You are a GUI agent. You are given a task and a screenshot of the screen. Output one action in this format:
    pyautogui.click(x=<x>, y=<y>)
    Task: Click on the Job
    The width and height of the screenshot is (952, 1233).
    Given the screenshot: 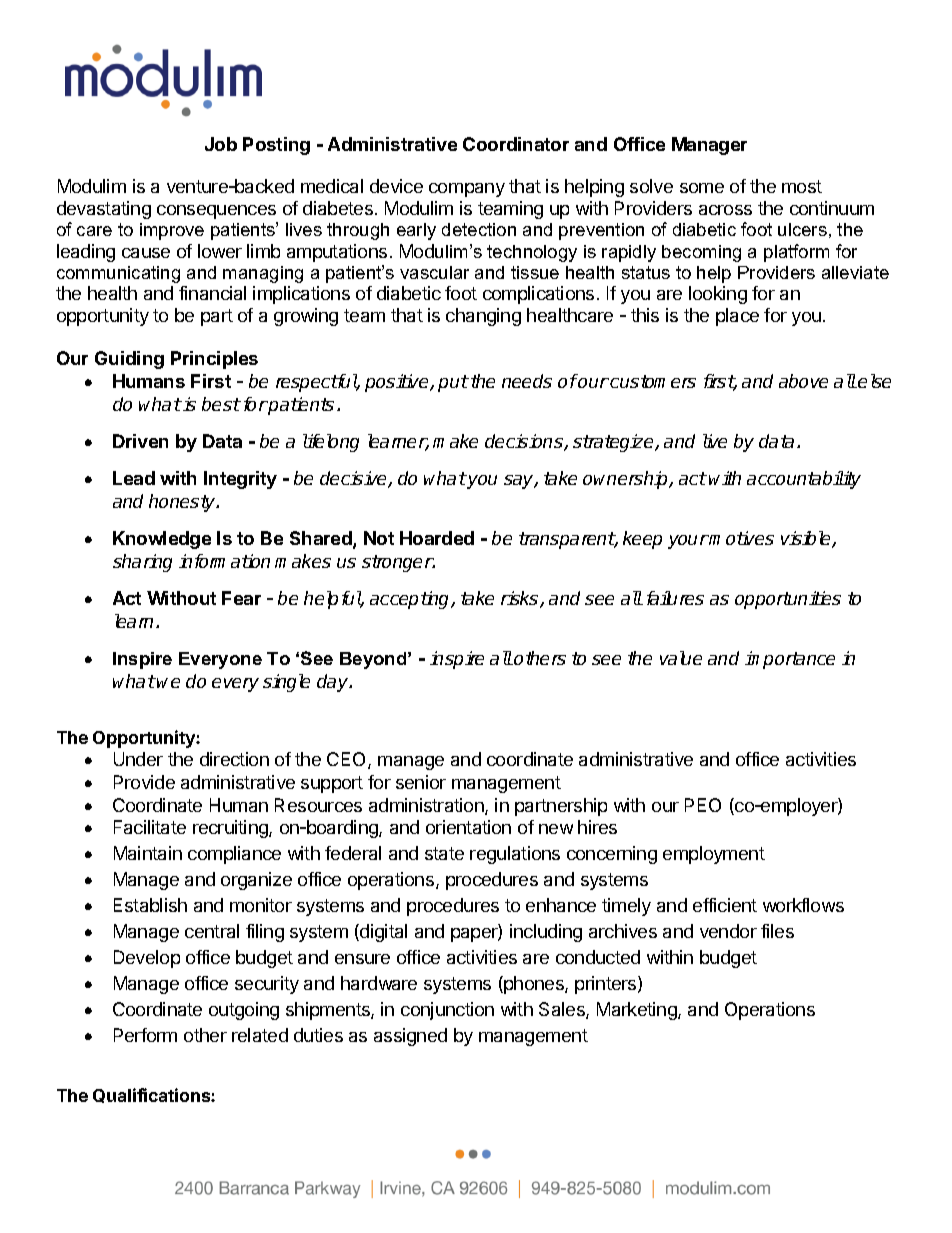 What is the action you would take?
    pyautogui.click(x=221, y=144)
